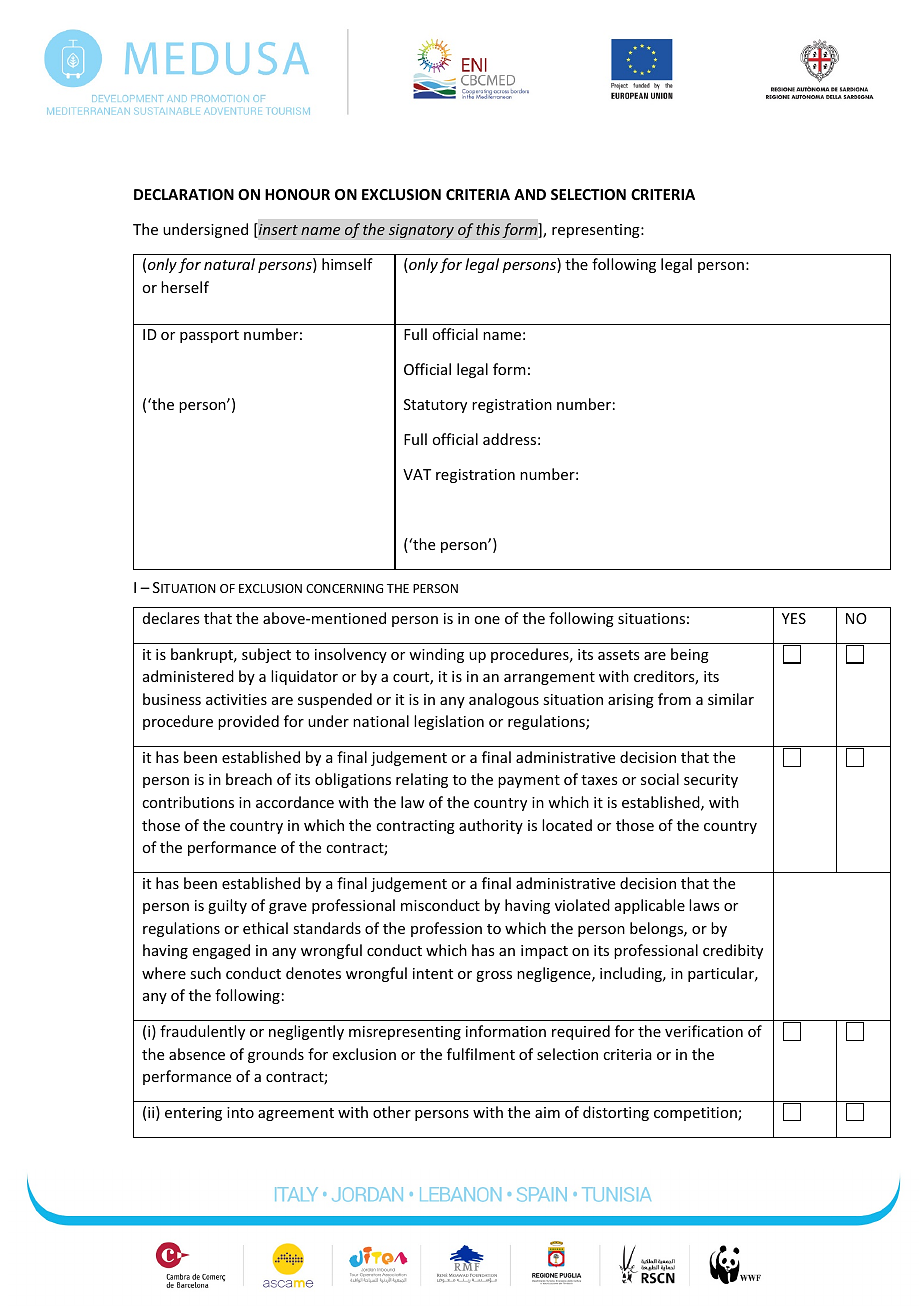 The image size is (924, 1308). I want to click on Statutory, so click(435, 406).
